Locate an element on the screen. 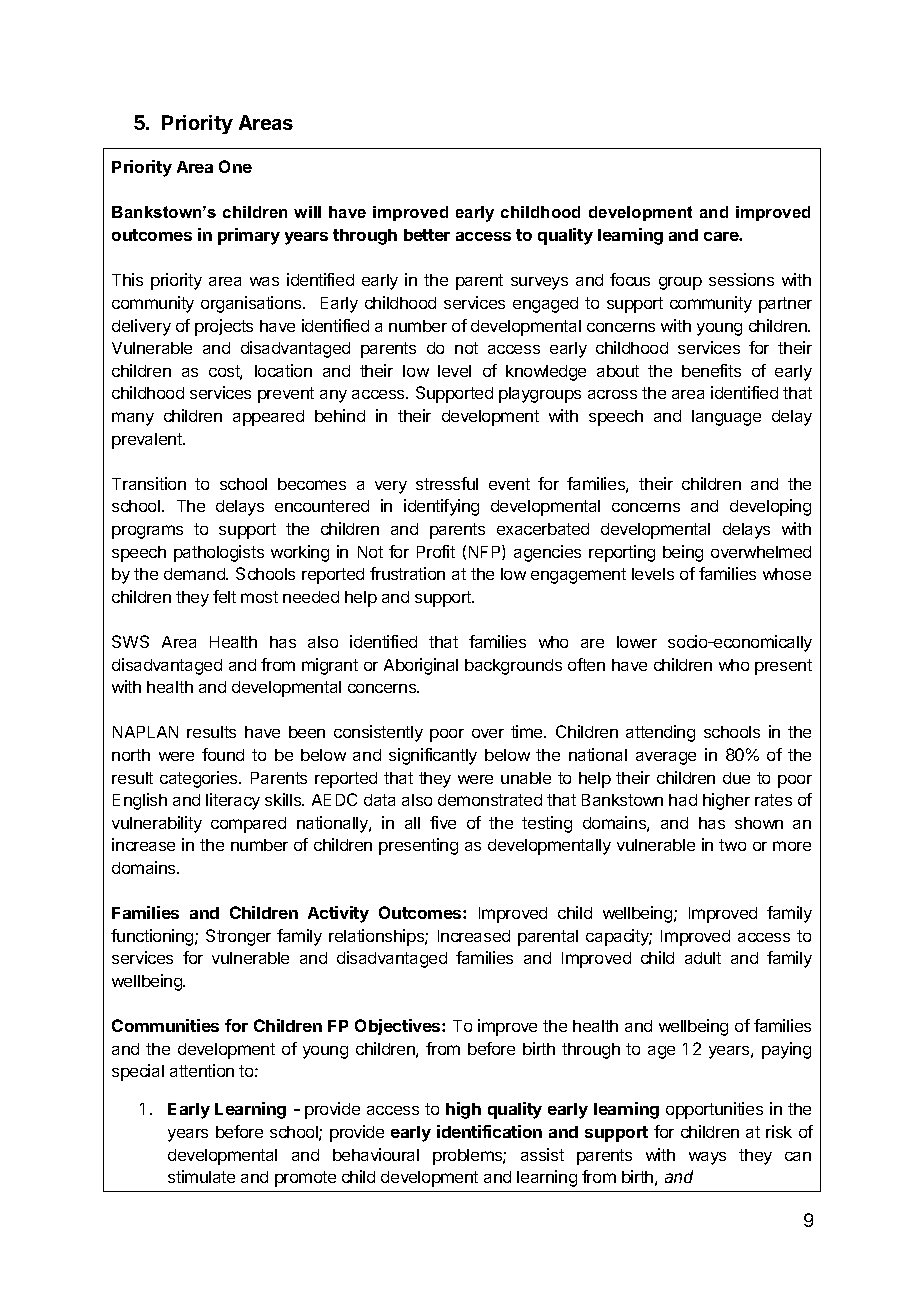  sessions is located at coordinates (741, 279).
